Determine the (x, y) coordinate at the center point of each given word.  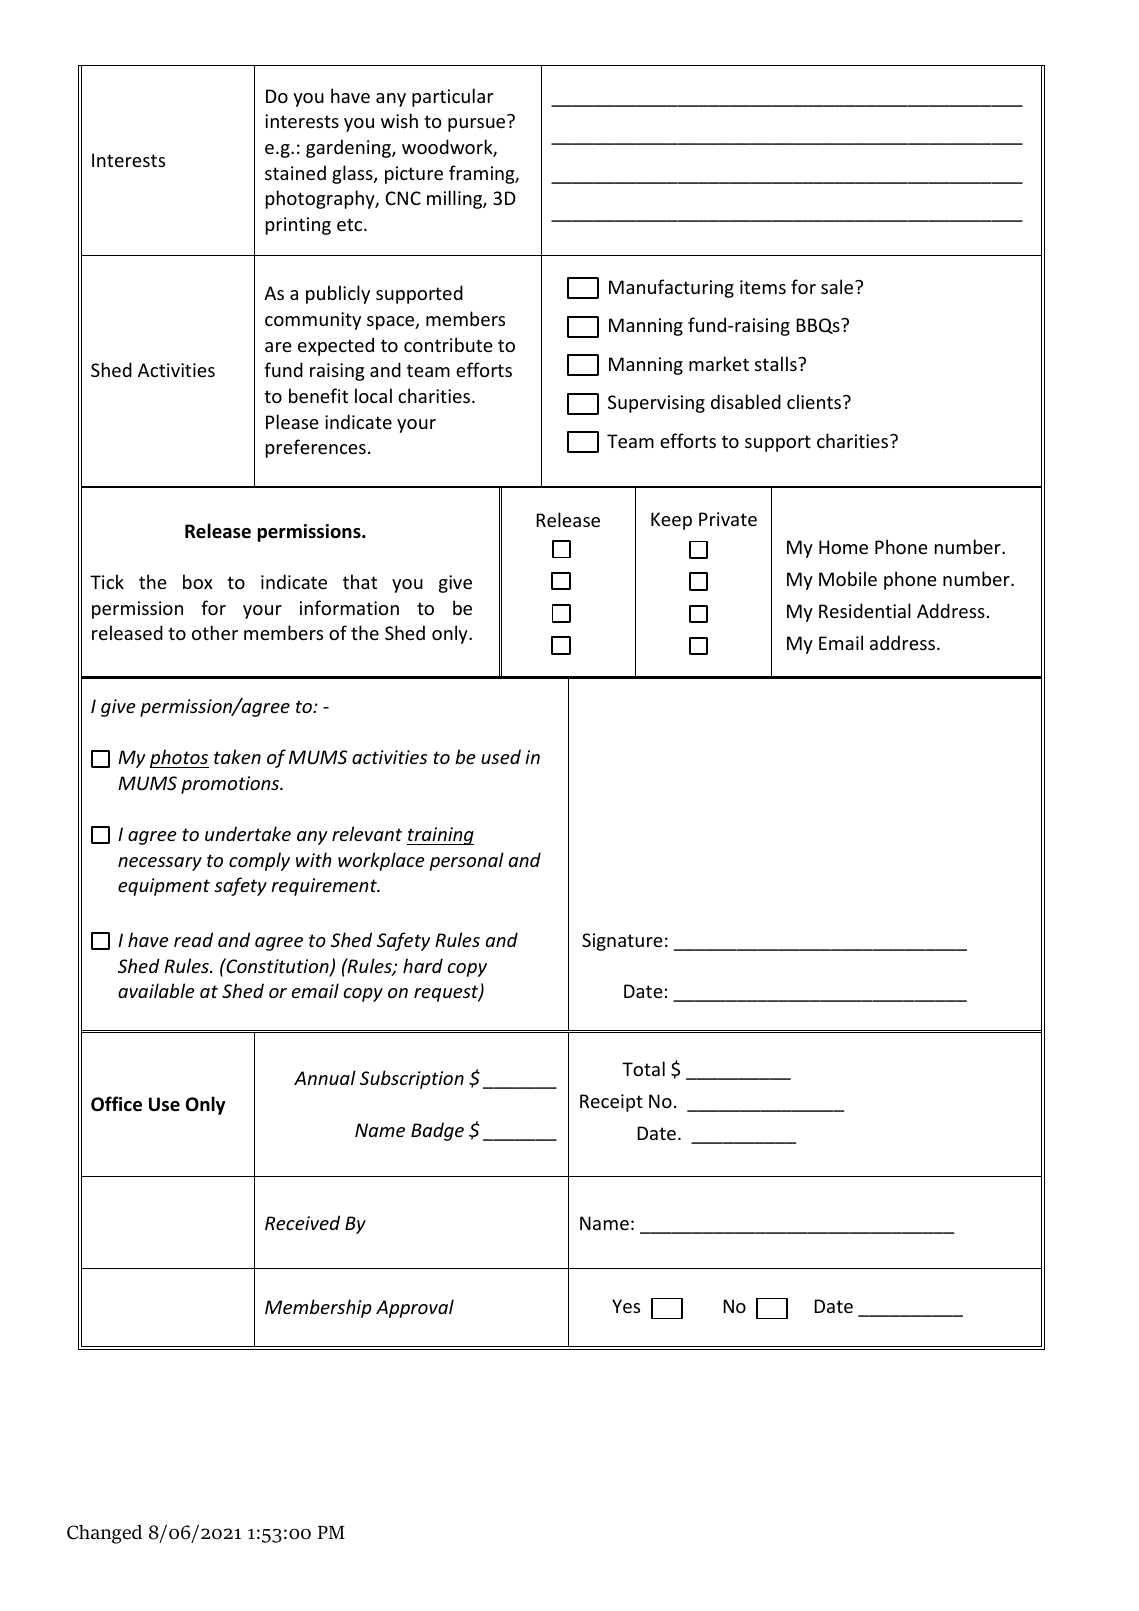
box (198, 581)
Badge (437, 1131)
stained (295, 172)
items (763, 287)
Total (643, 1068)
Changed (104, 1534)
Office (116, 1104)
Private (728, 519)
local (373, 395)
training (440, 836)
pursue (476, 125)
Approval (415, 1308)
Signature (622, 942)
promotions (231, 785)
